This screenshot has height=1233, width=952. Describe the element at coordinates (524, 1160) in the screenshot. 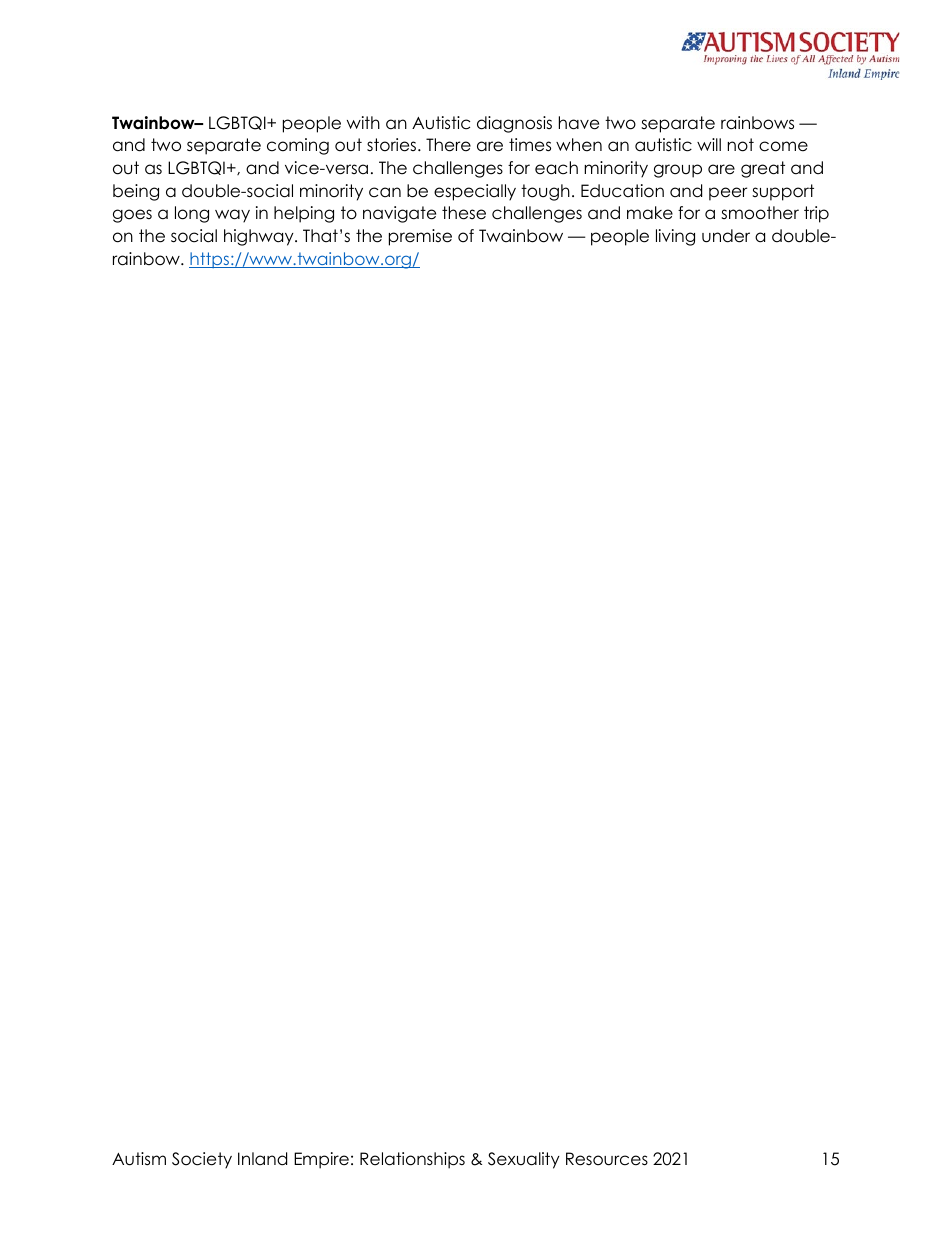

I see `Sexuality` at that location.
